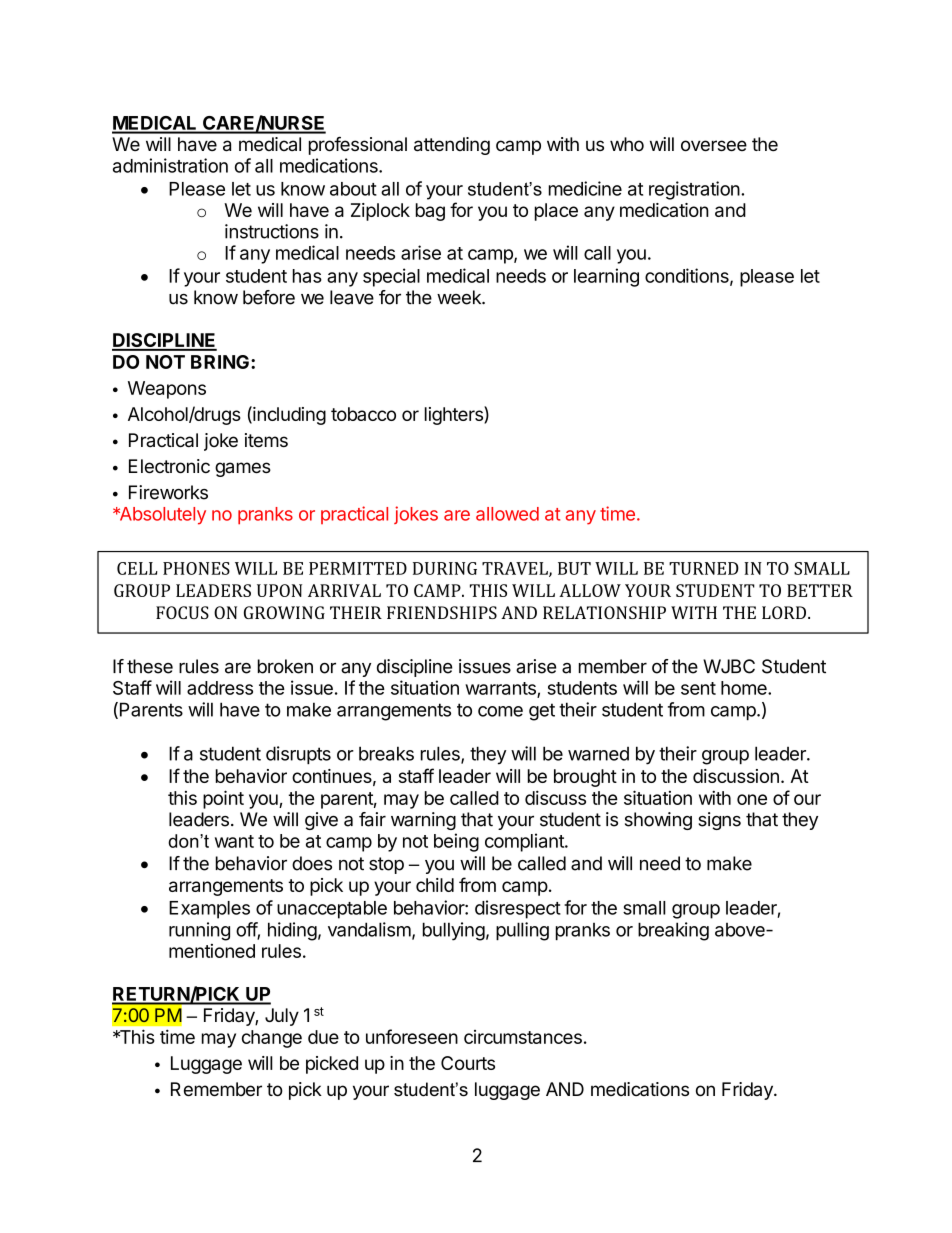 Image resolution: width=952 pixels, height=1233 pixels. What do you see at coordinates (272, 1039) in the screenshot?
I see `change` at bounding box center [272, 1039].
